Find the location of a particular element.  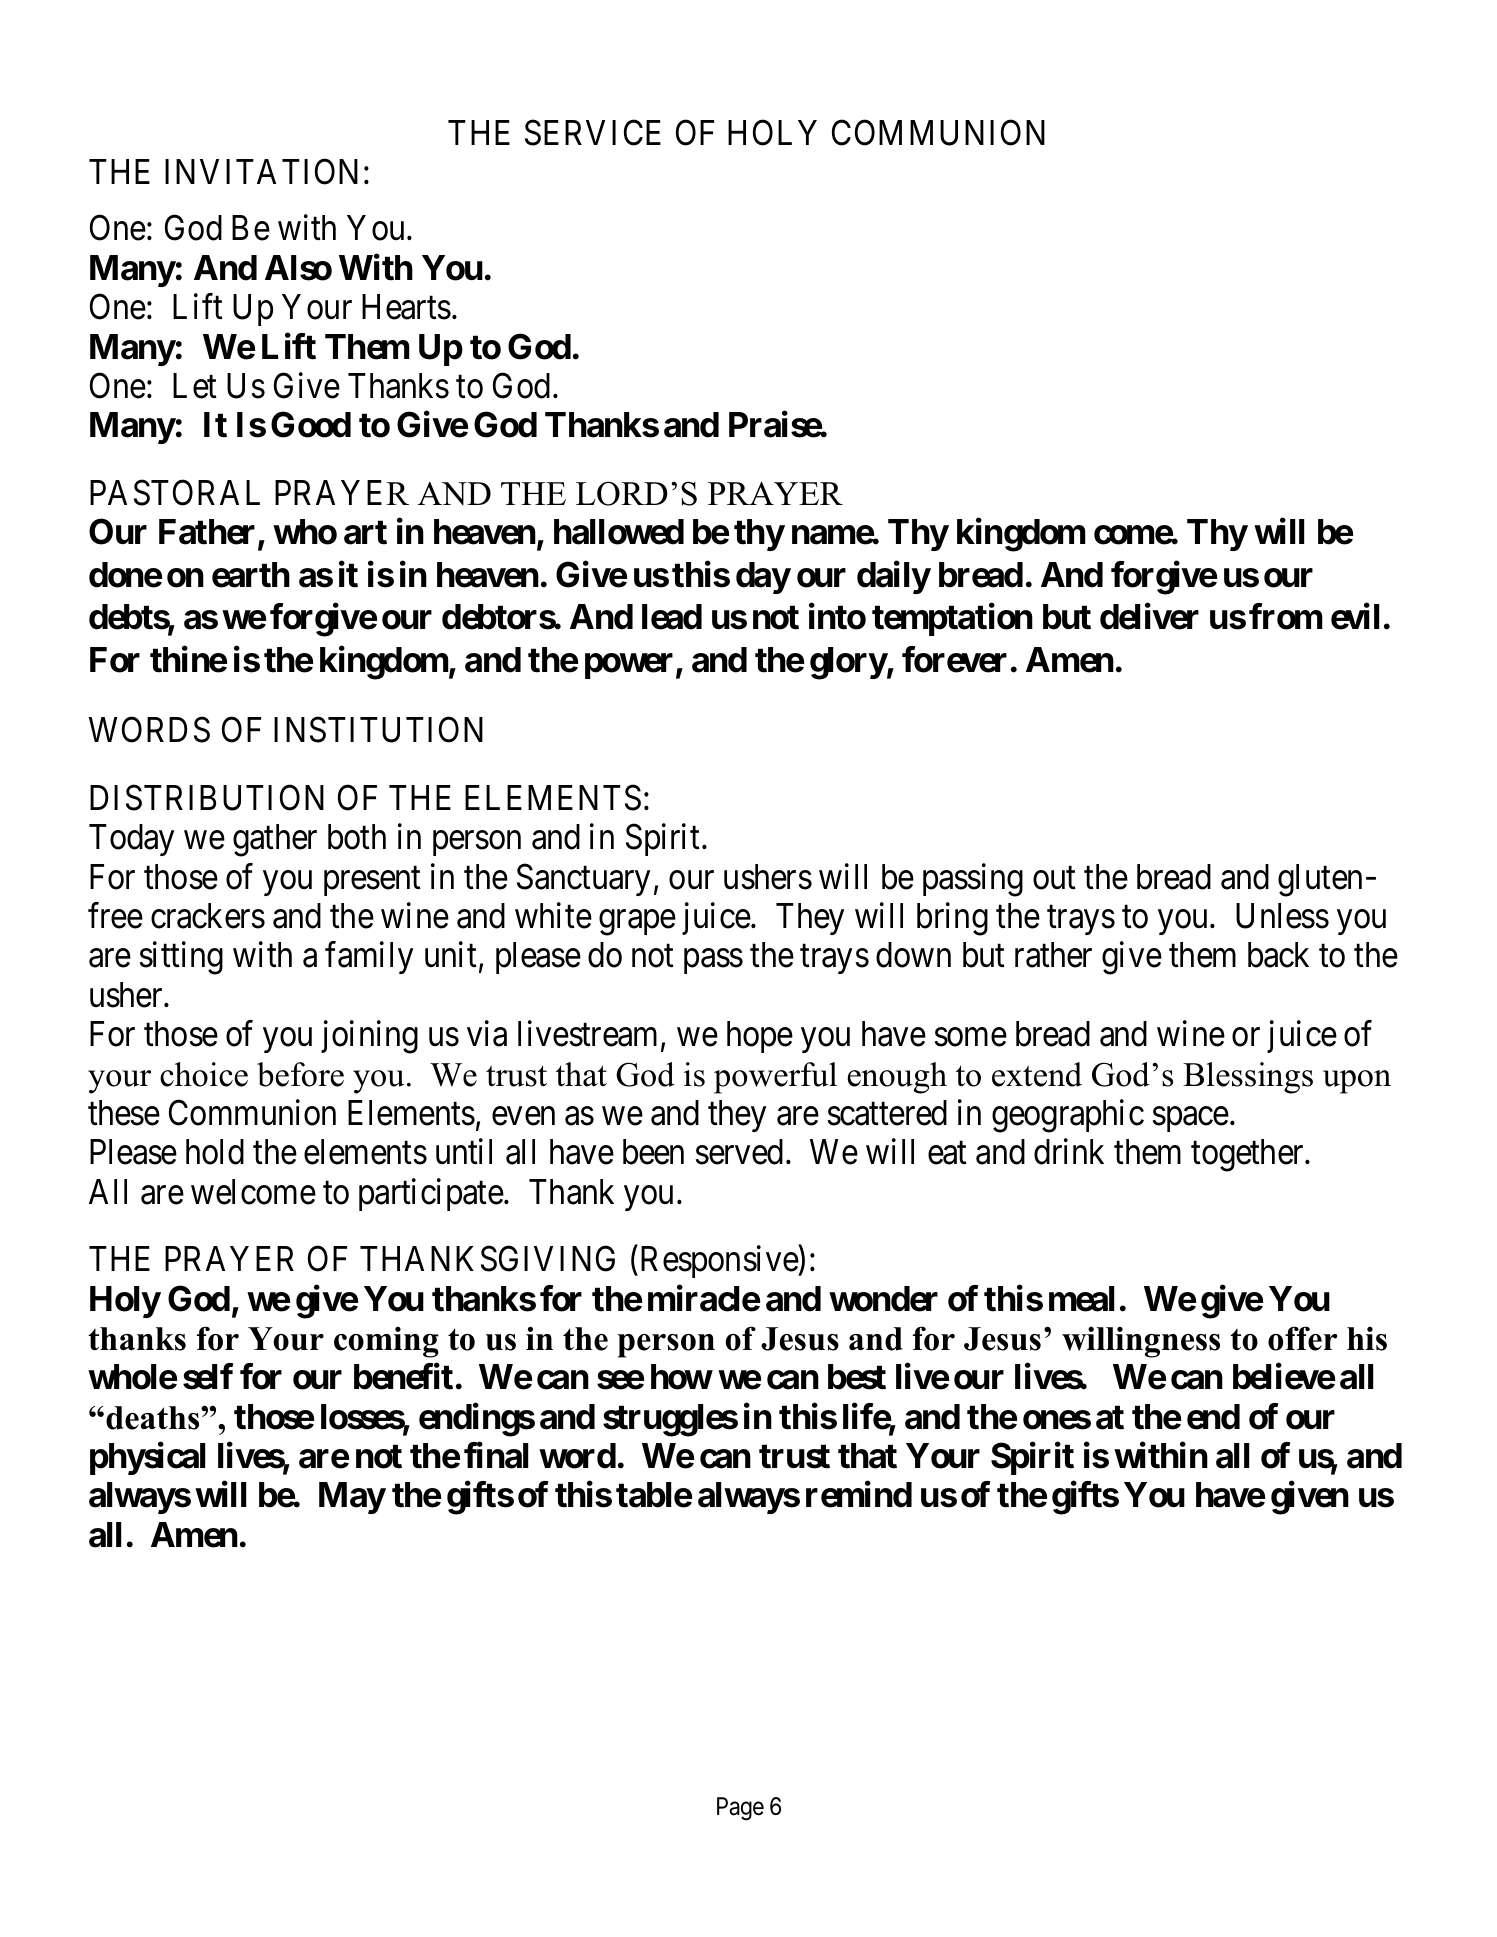

remind is located at coordinates (859, 1495).
